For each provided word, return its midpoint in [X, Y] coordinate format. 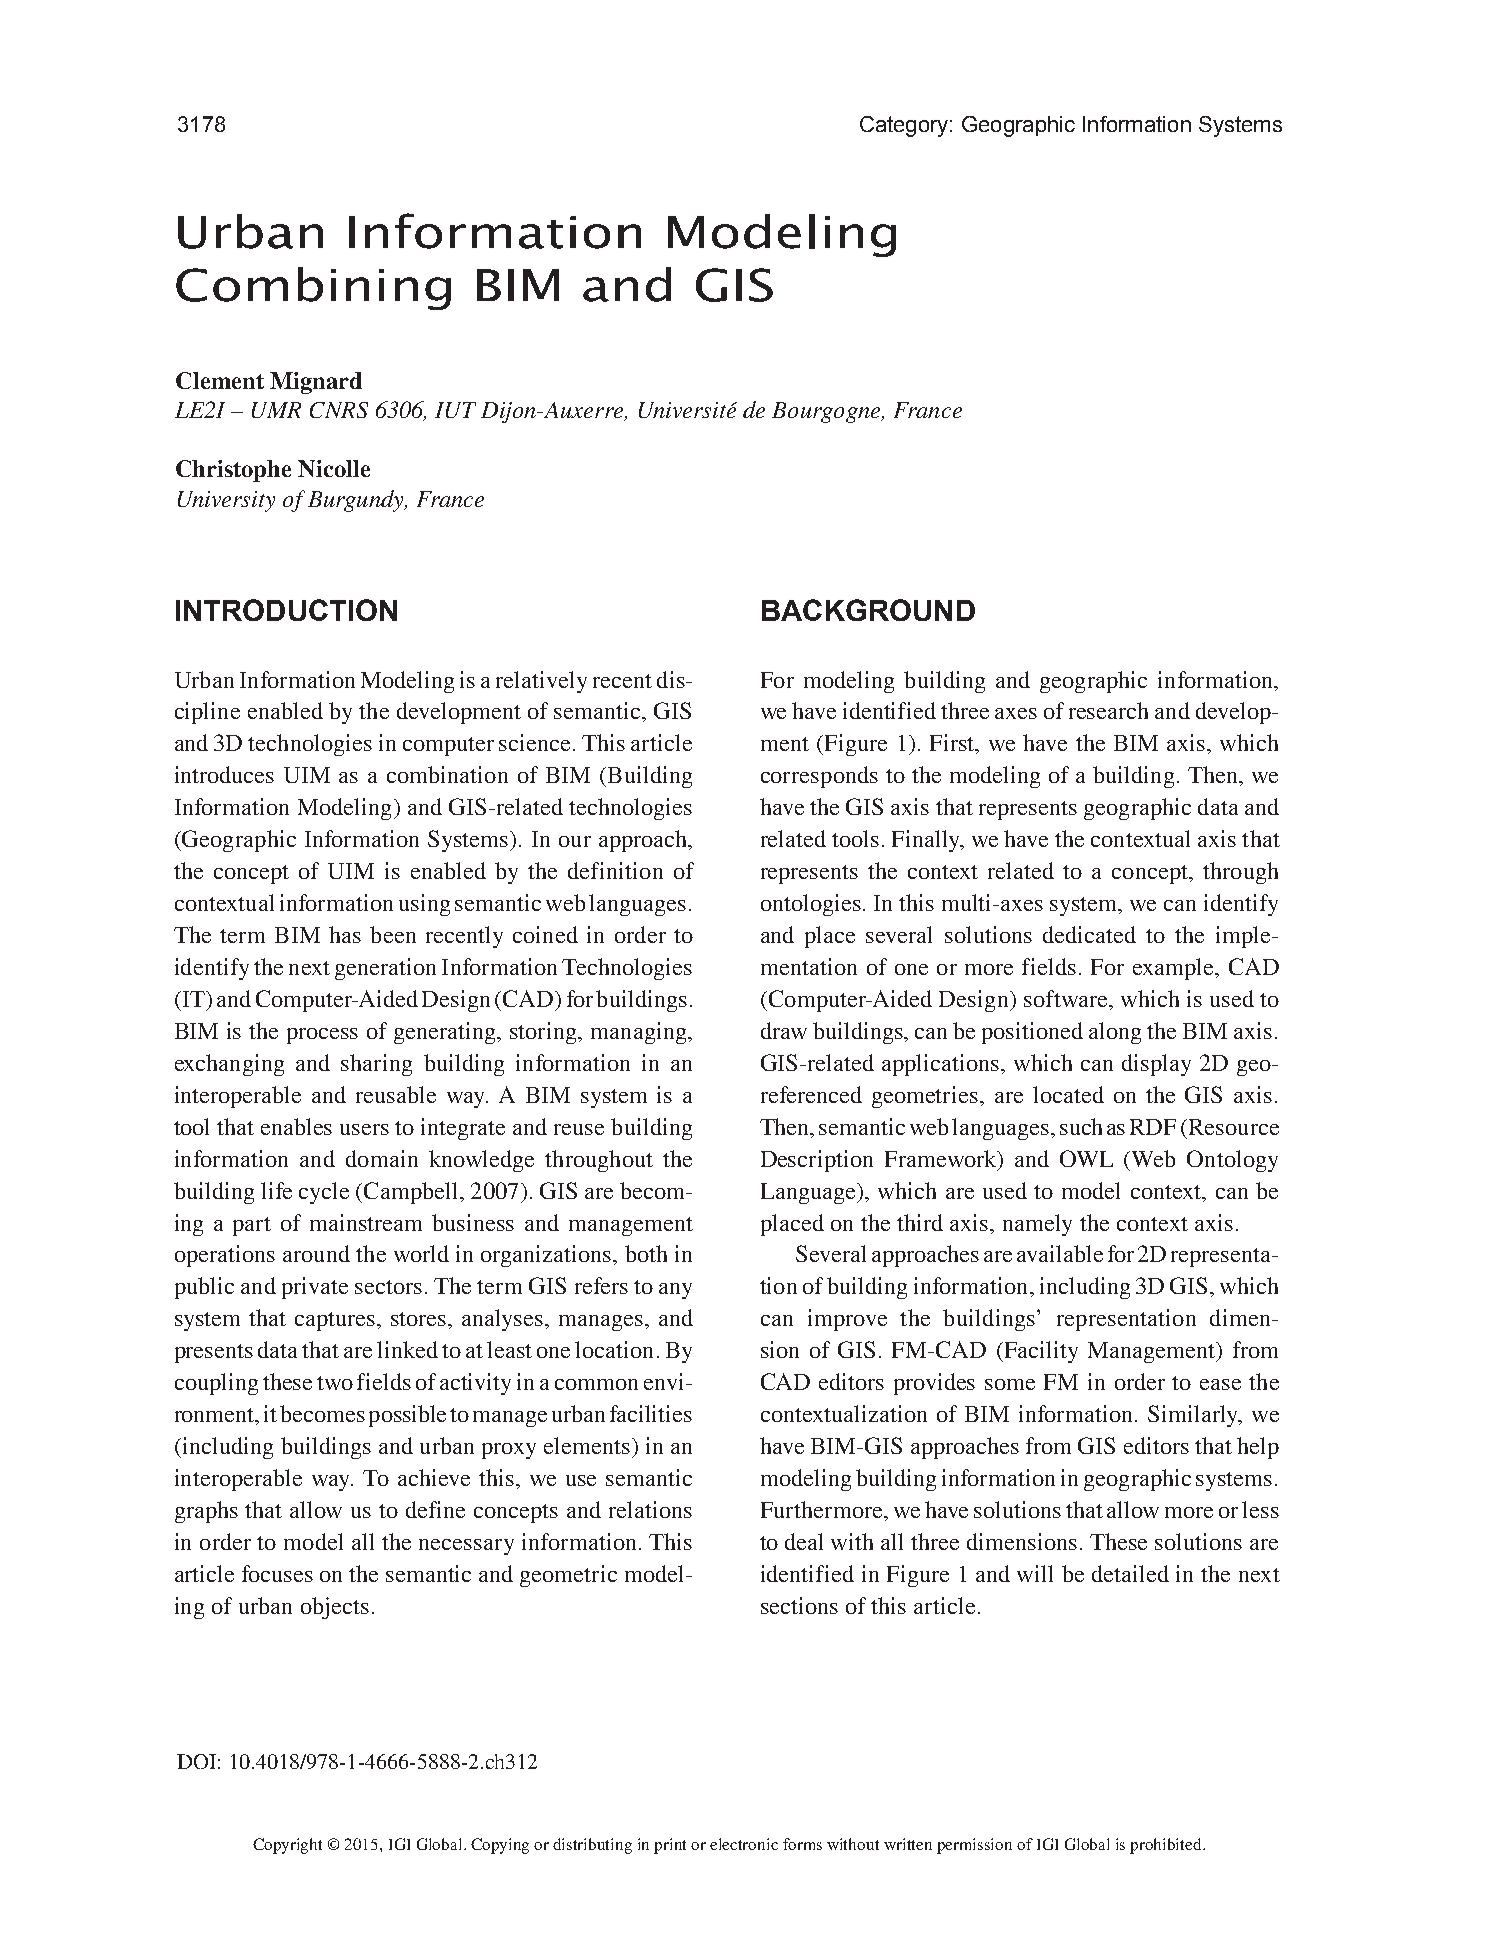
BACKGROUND [868, 610]
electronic [744, 1844]
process [322, 1036]
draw [784, 1030]
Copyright [287, 1846]
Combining [313, 288]
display [1156, 1065]
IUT [455, 410]
